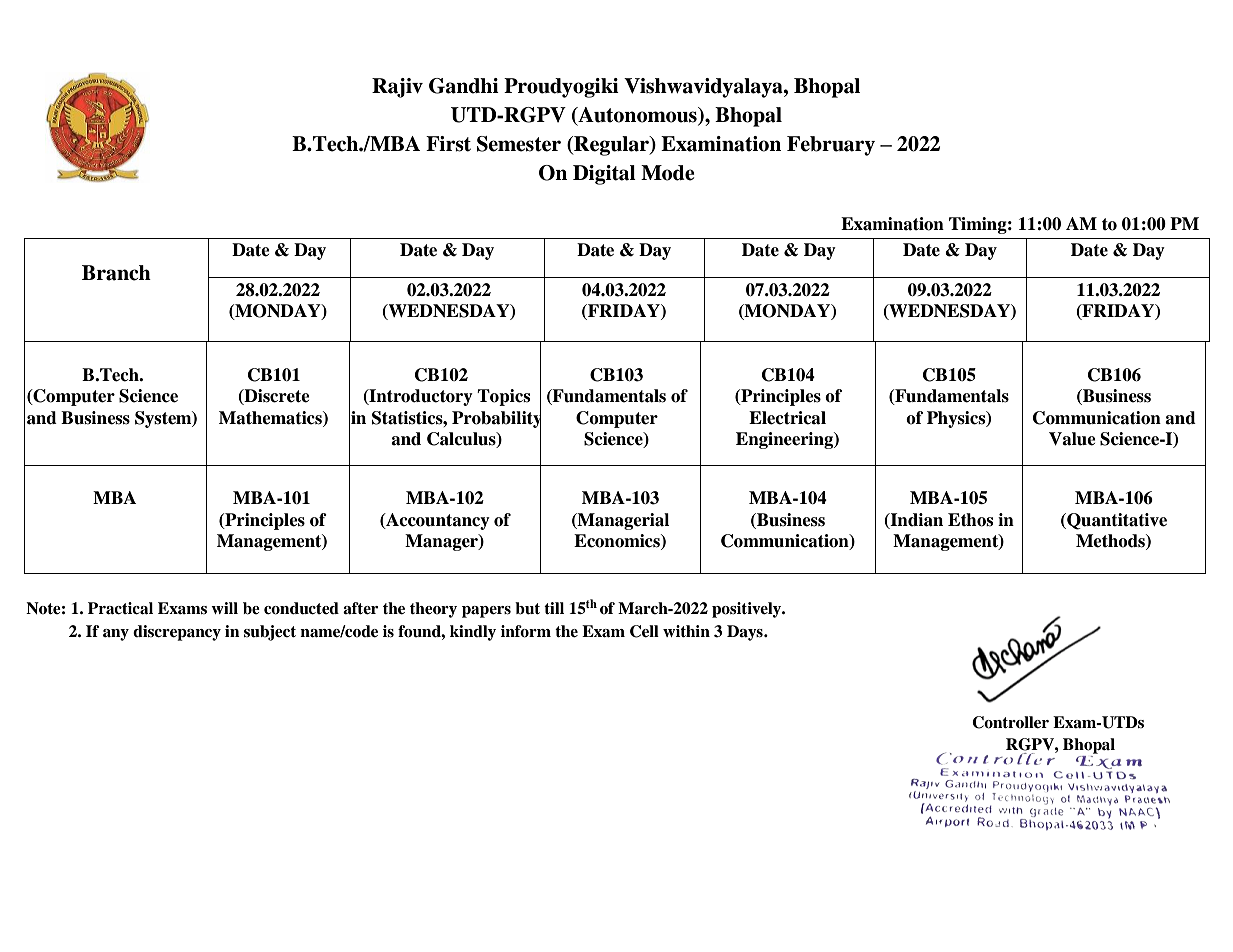 The height and width of the document is (952, 1233). I want to click on Autonomous, so click(637, 116).
